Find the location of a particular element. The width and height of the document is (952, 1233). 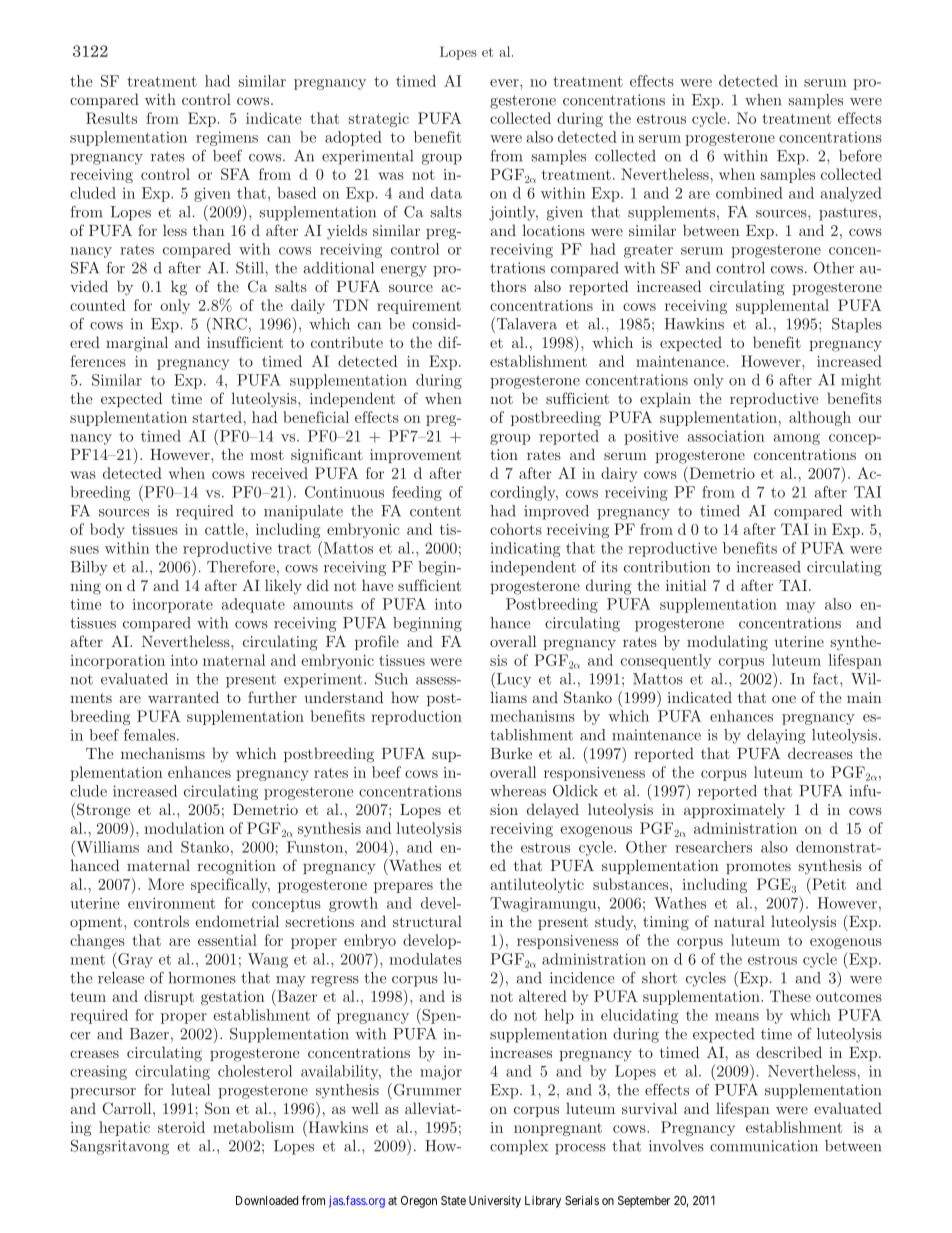

data is located at coordinates (446, 193).
